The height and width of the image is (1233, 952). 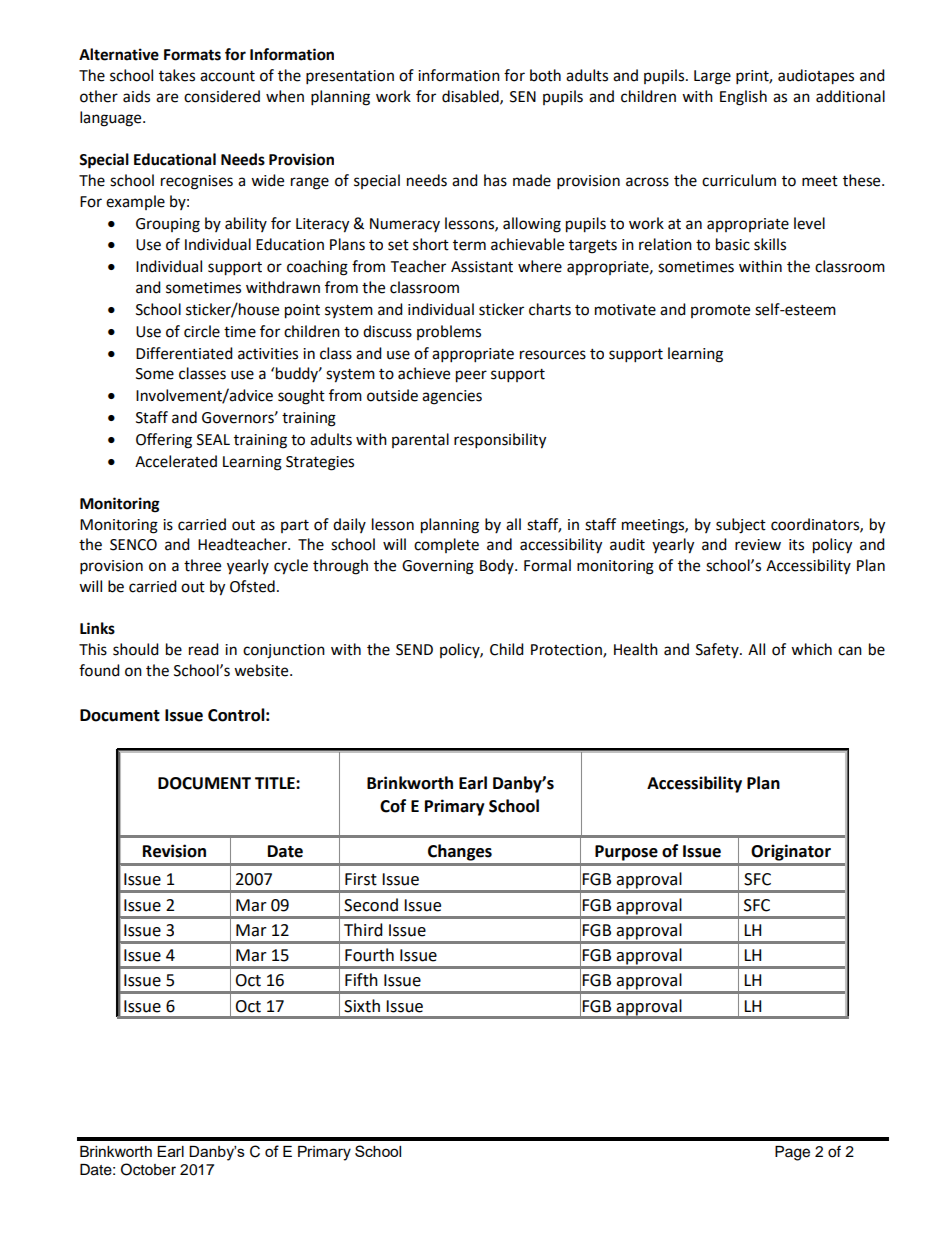 I want to click on Second, so click(x=371, y=905).
